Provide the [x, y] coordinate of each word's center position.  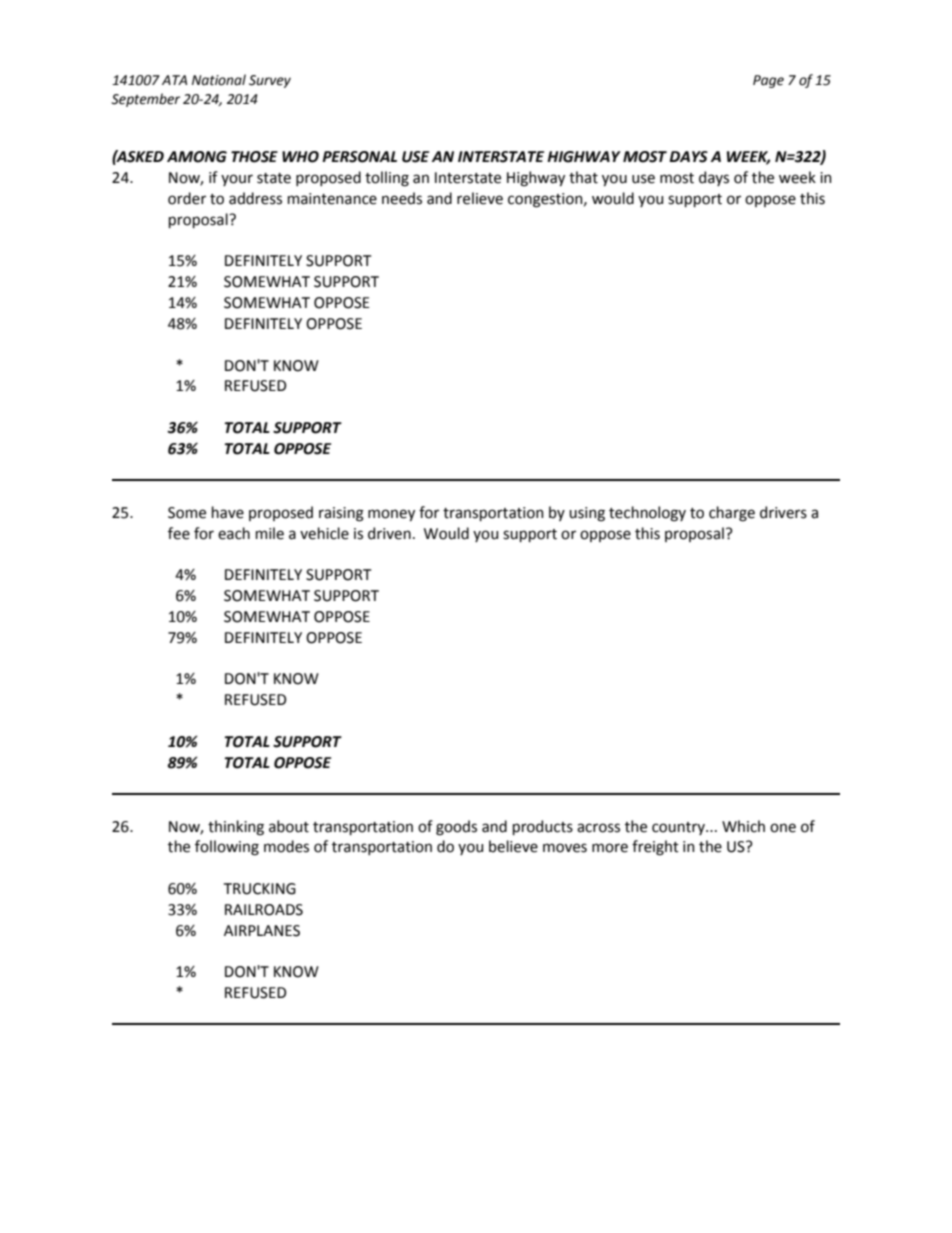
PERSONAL [359, 157]
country [679, 828]
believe [513, 846]
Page [768, 81]
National [219, 80]
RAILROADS [264, 910]
